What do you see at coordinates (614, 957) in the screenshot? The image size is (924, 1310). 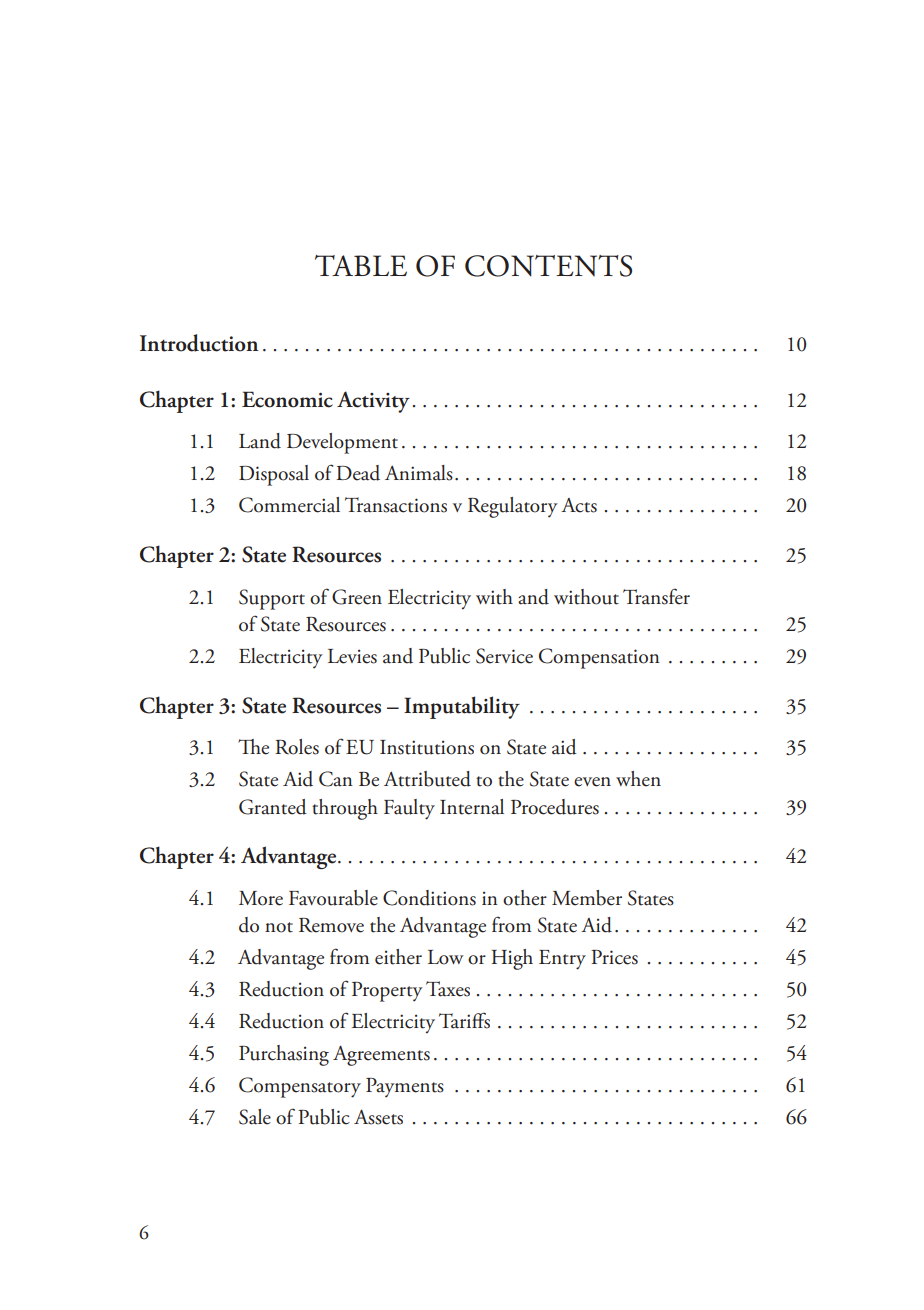 I see `Prices` at bounding box center [614, 957].
